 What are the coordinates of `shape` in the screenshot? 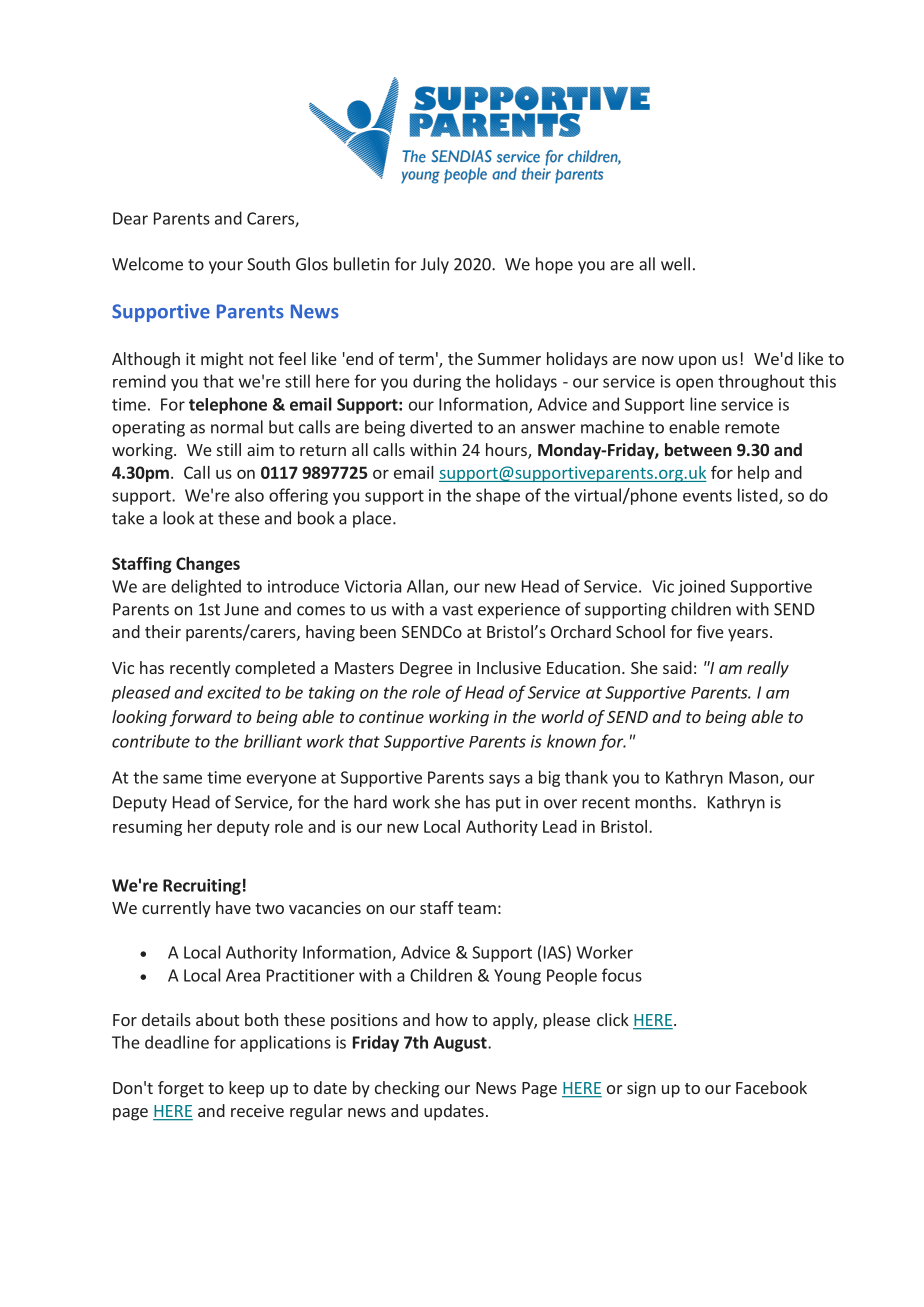 It's located at (498, 496).
